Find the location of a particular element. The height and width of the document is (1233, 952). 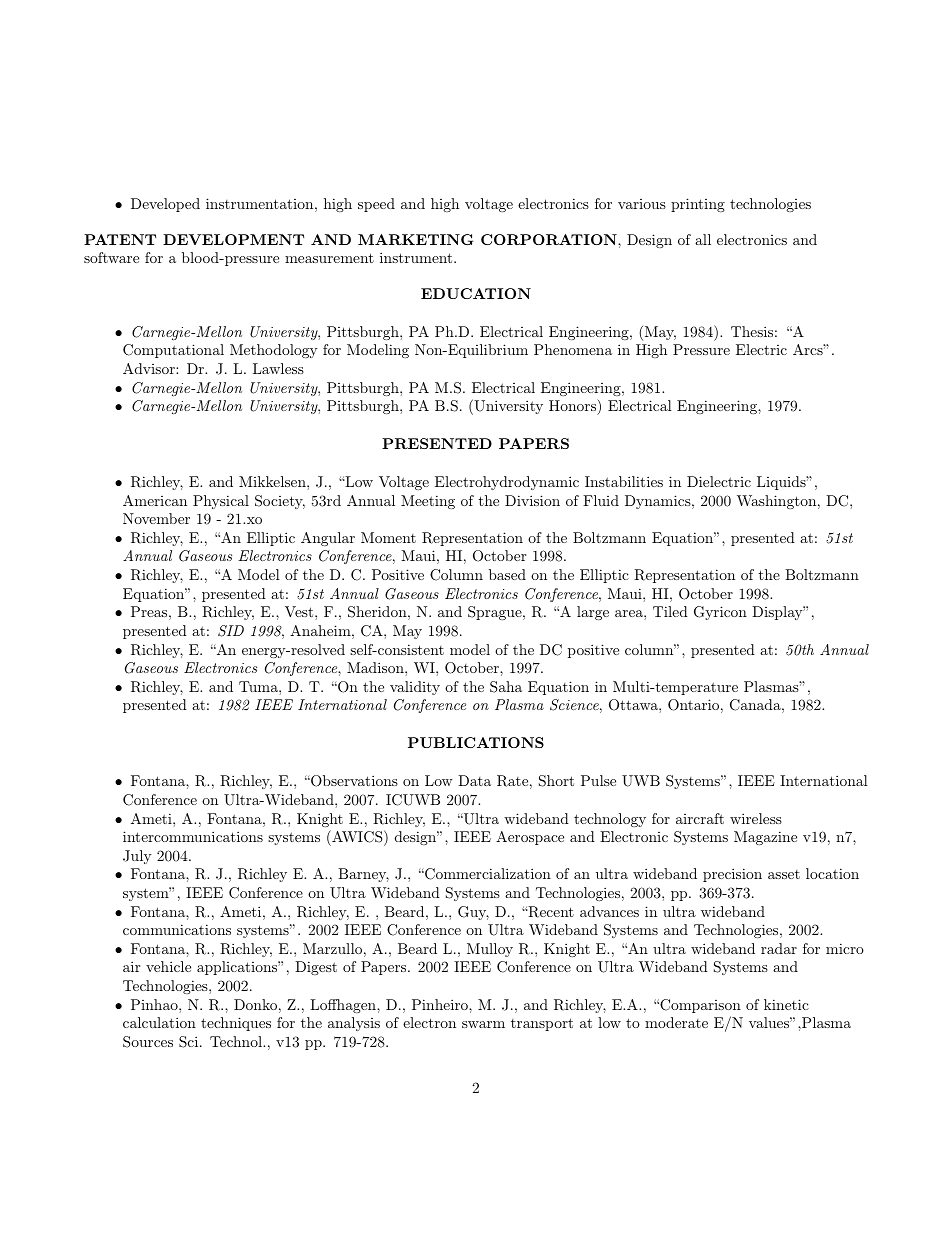

Washington is located at coordinates (776, 502).
